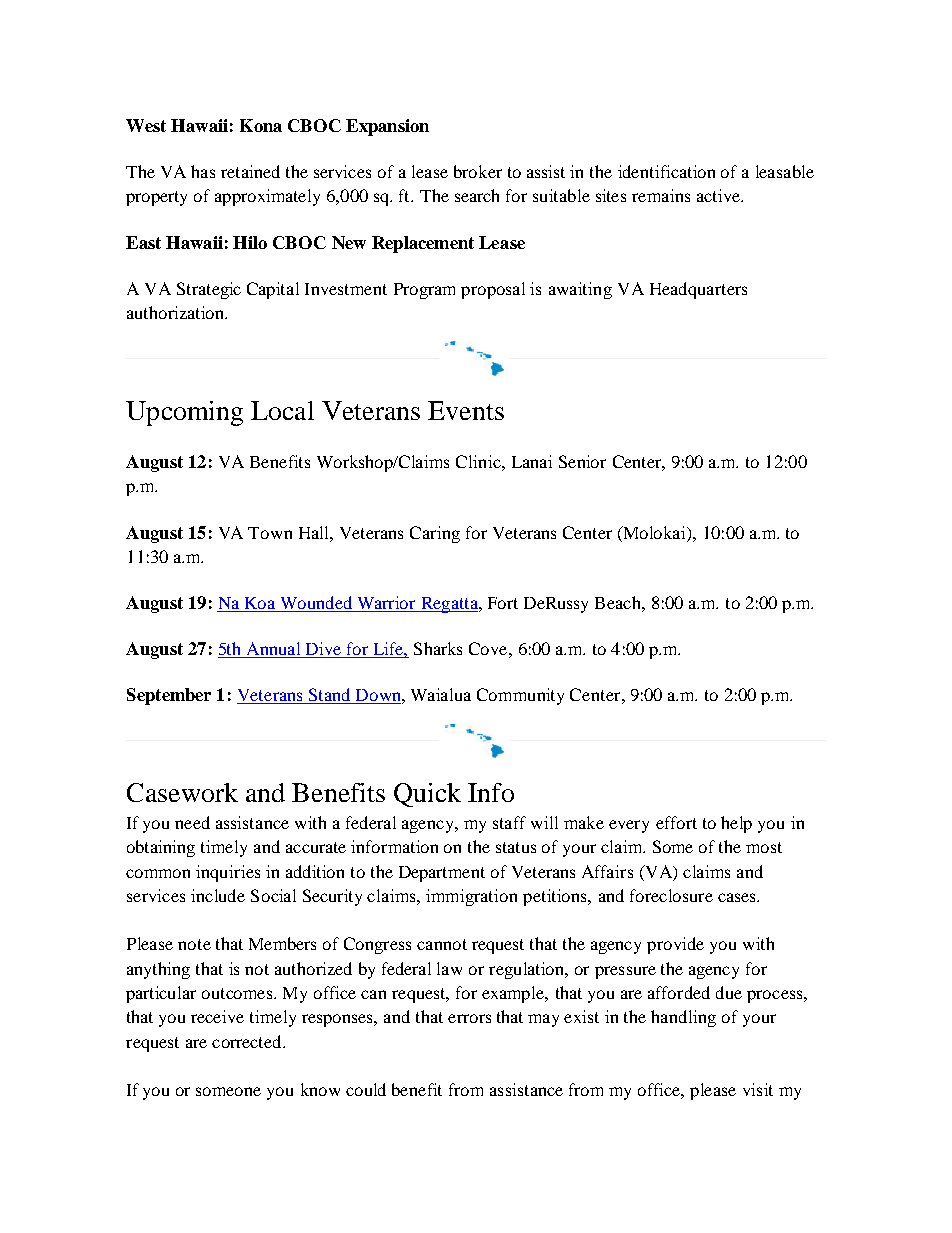 The width and height of the screenshot is (952, 1233). What do you see at coordinates (520, 696) in the screenshot?
I see `Community` at bounding box center [520, 696].
